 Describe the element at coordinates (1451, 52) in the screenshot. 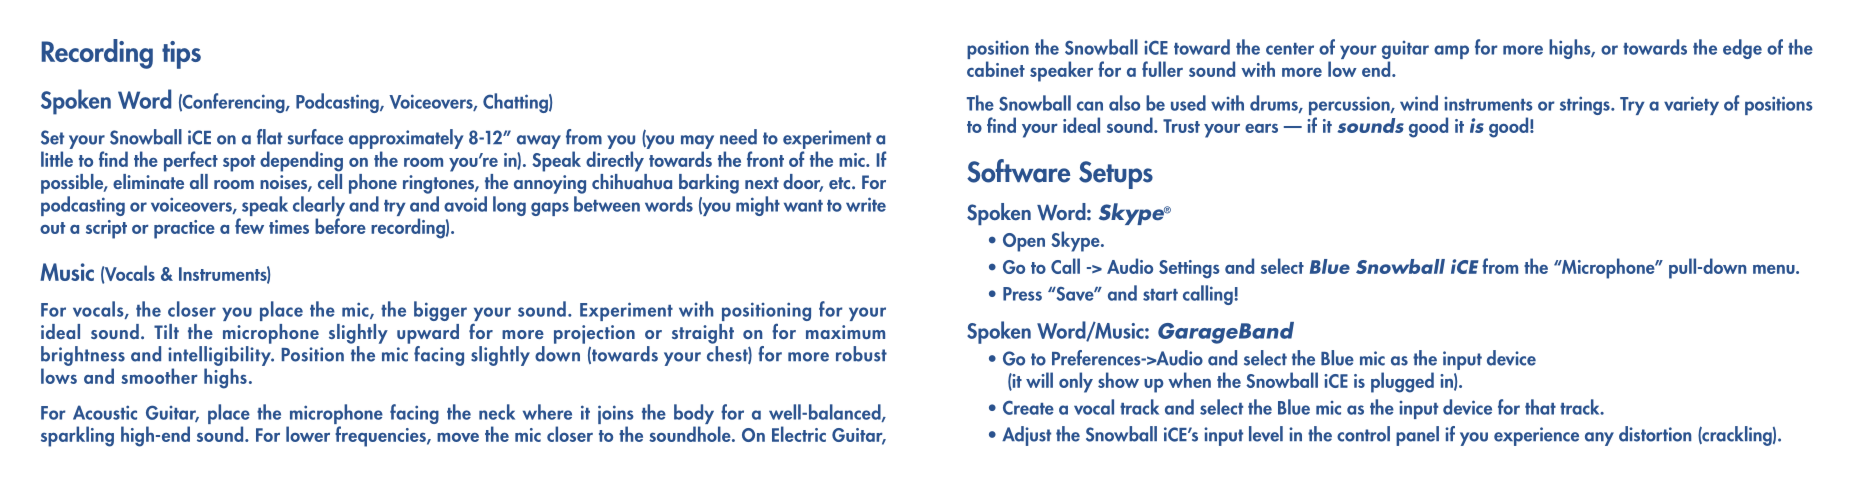

I see `amp` at that location.
